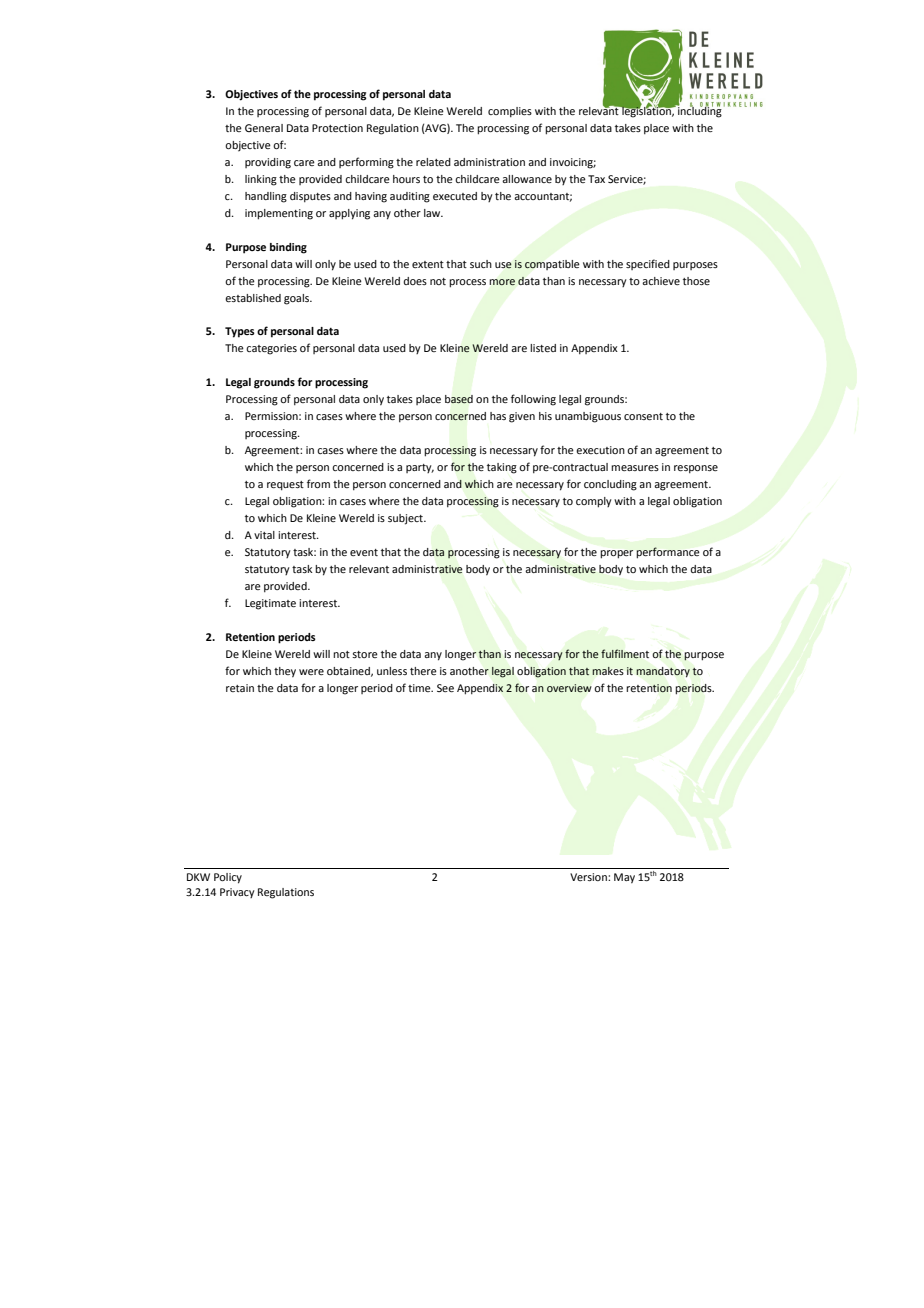 The height and width of the document is (1308, 924). What do you see at coordinates (237, 893) in the document?
I see `Privacy` at bounding box center [237, 893].
